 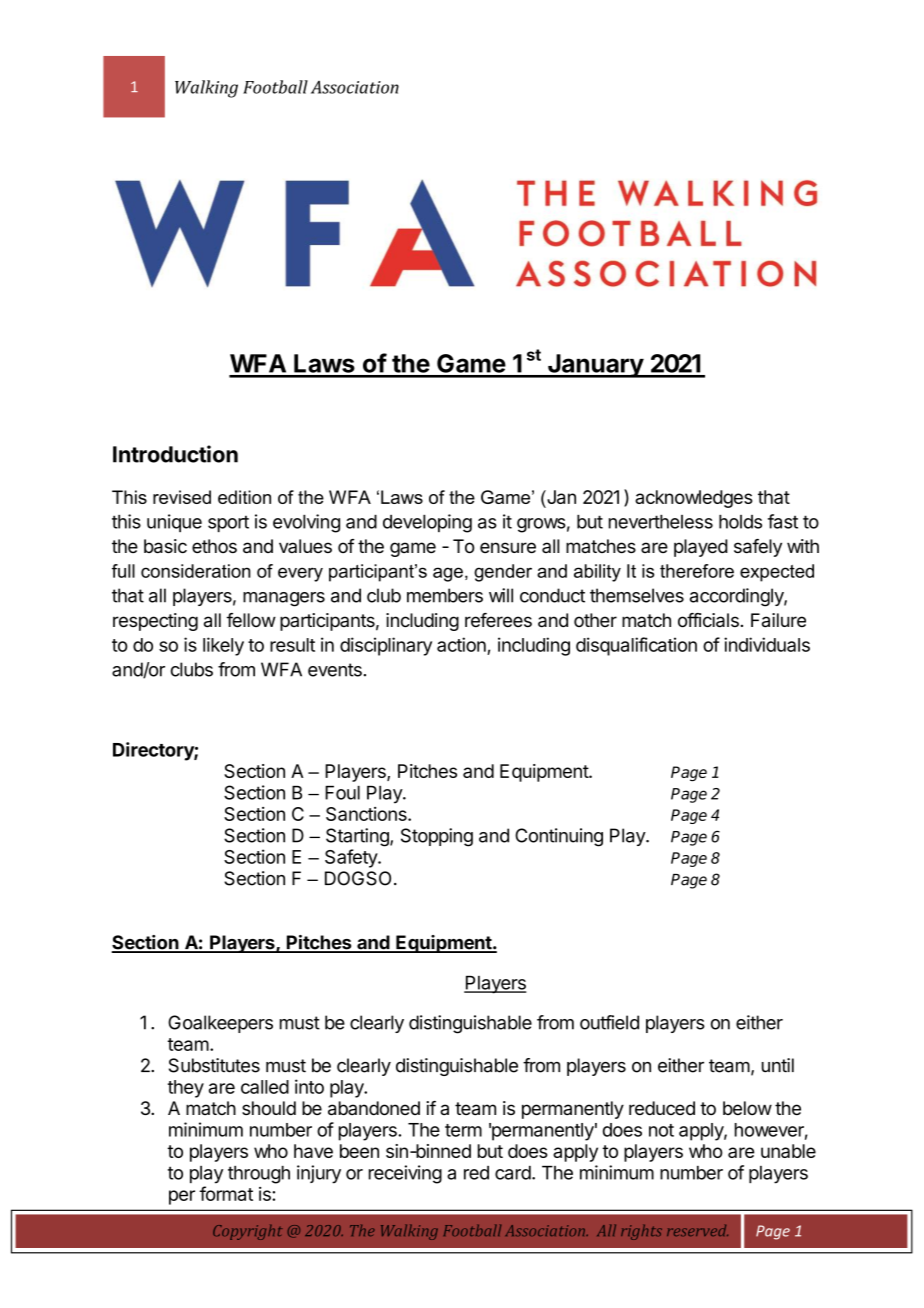 I want to click on Goalkeepers, so click(x=220, y=1024).
